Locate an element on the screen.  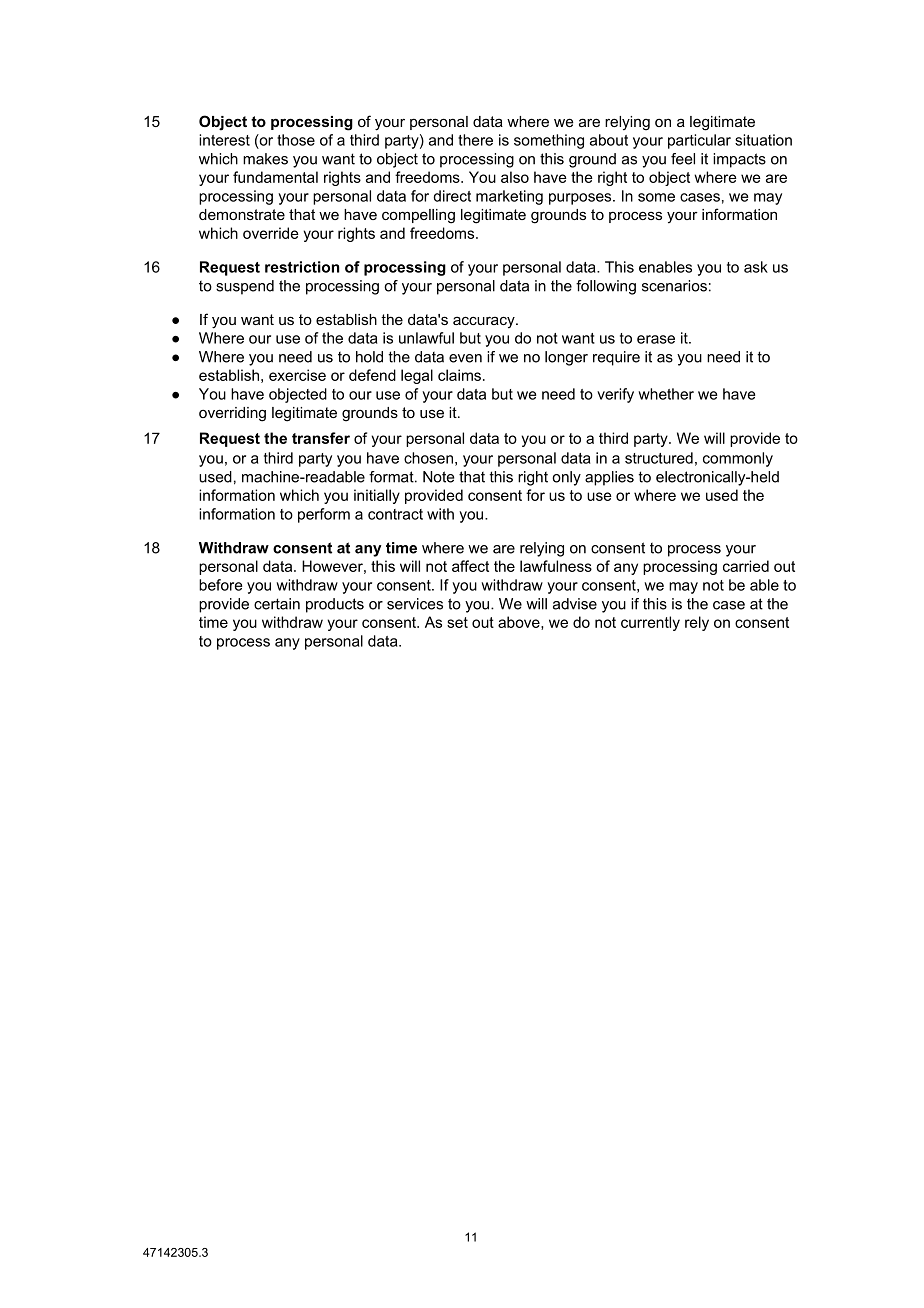
claims is located at coordinates (459, 375).
